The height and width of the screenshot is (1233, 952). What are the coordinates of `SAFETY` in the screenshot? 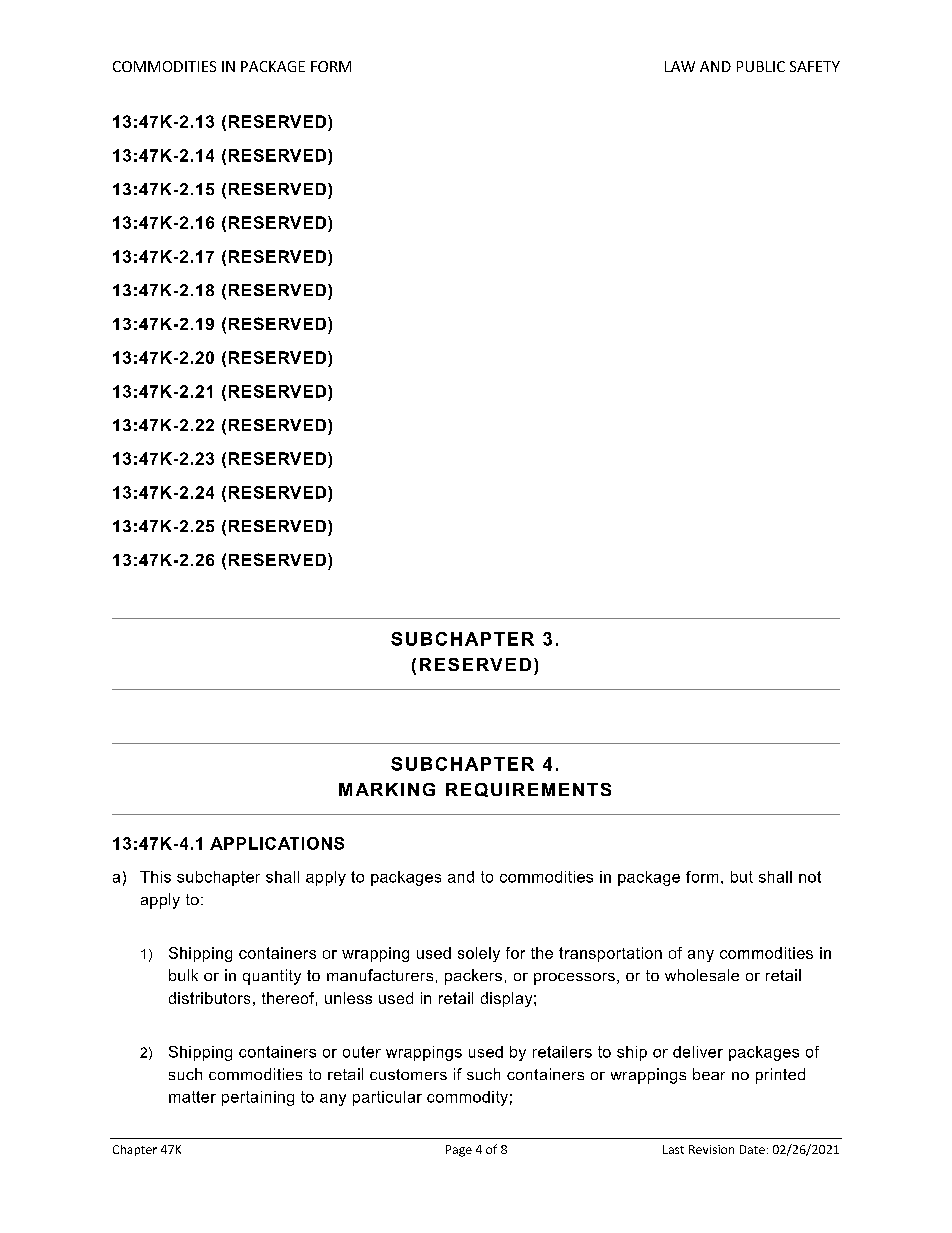 It's located at (815, 66).
